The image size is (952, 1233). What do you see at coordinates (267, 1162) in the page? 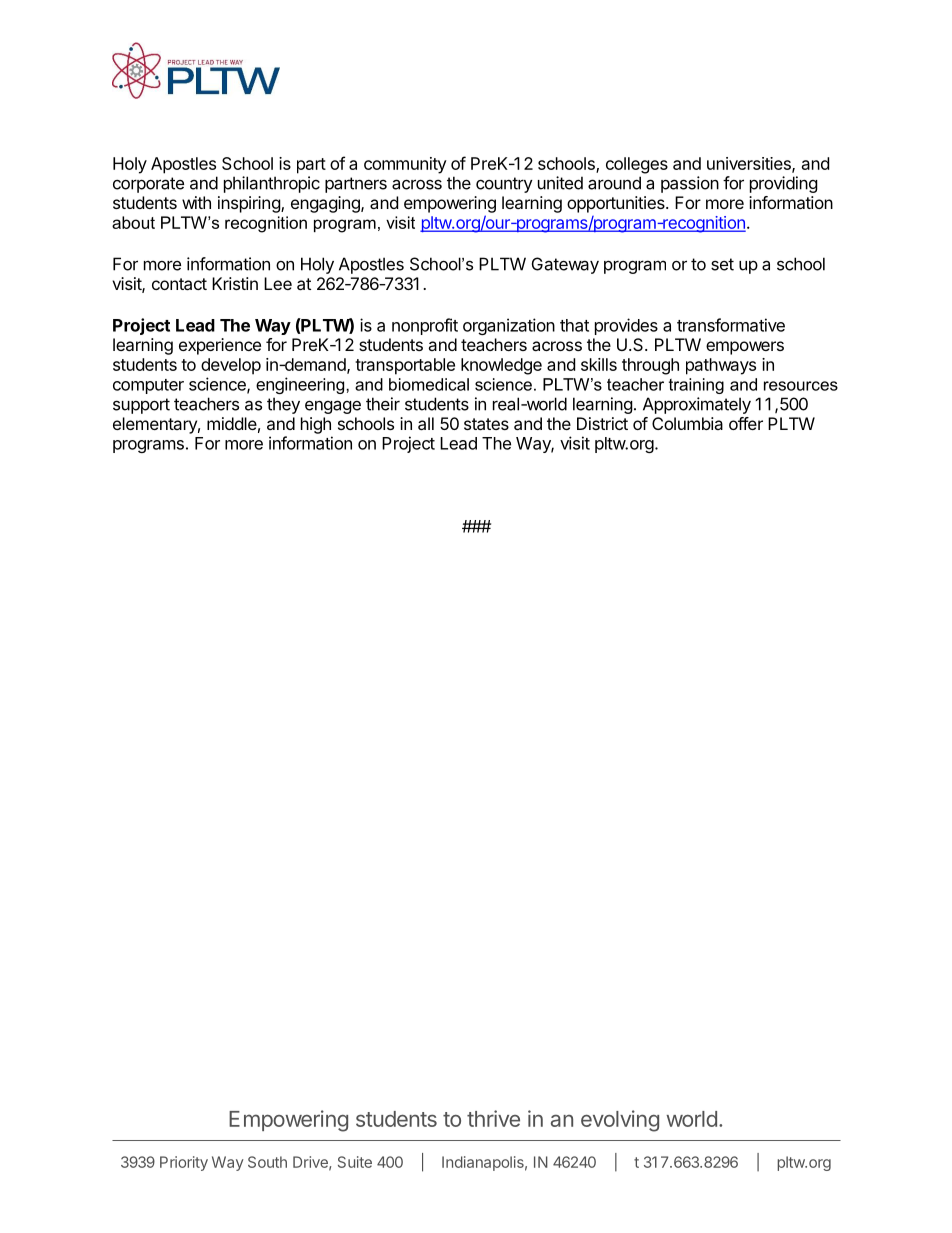
I see `South` at bounding box center [267, 1162].
